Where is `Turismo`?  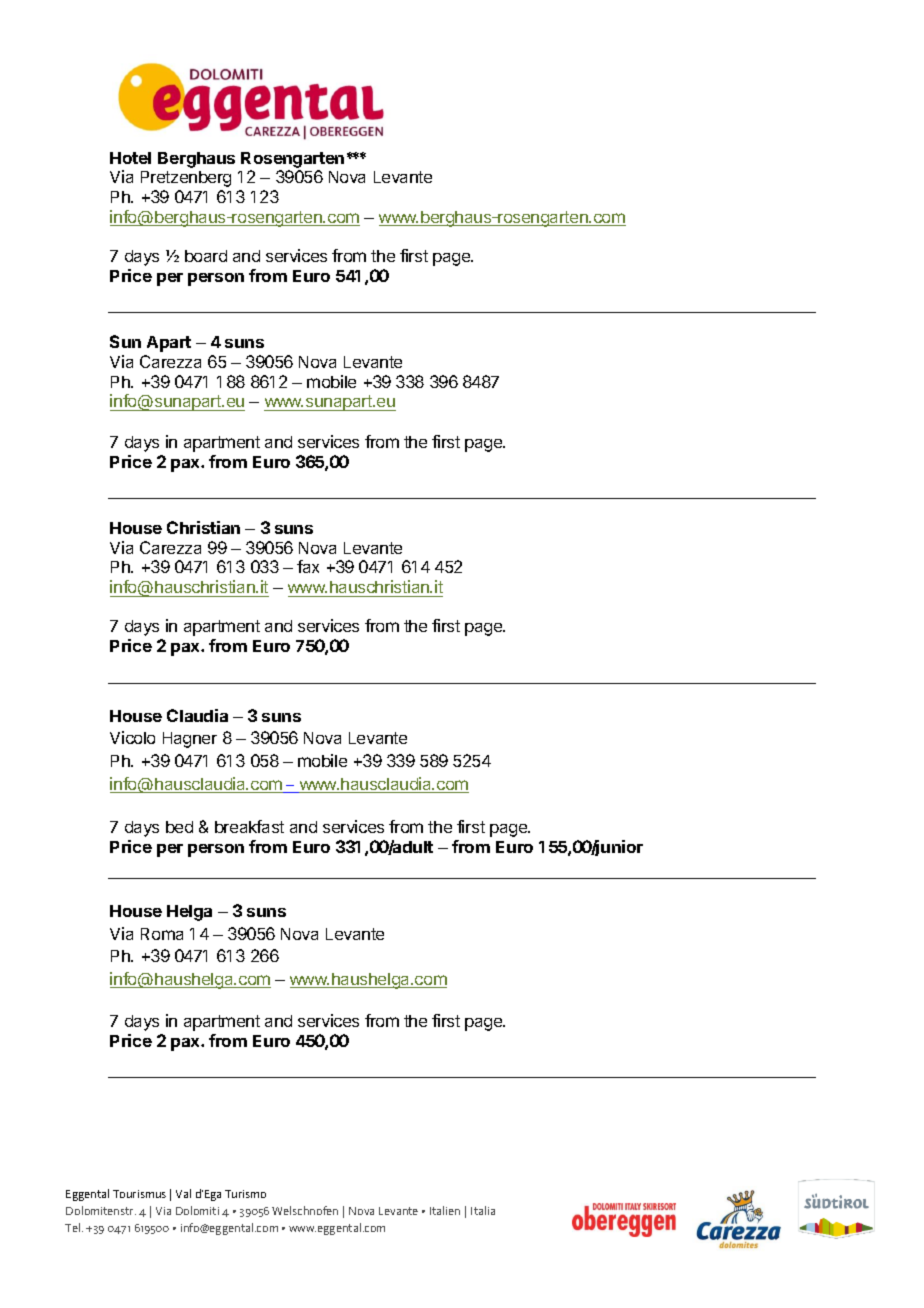
Turismo is located at coordinates (245, 1194).
